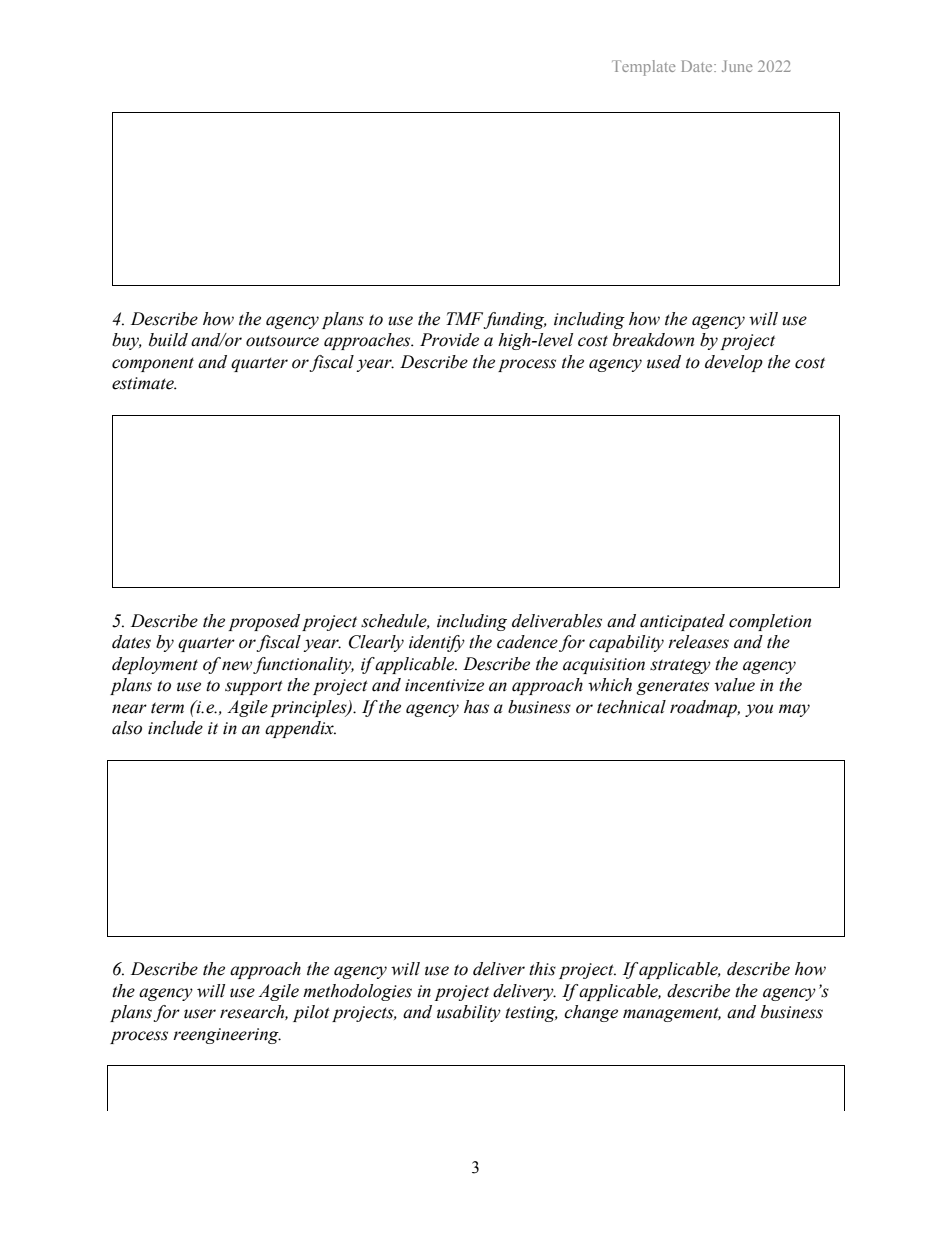  What do you see at coordinates (437, 643) in the screenshot?
I see `identify` at bounding box center [437, 643].
